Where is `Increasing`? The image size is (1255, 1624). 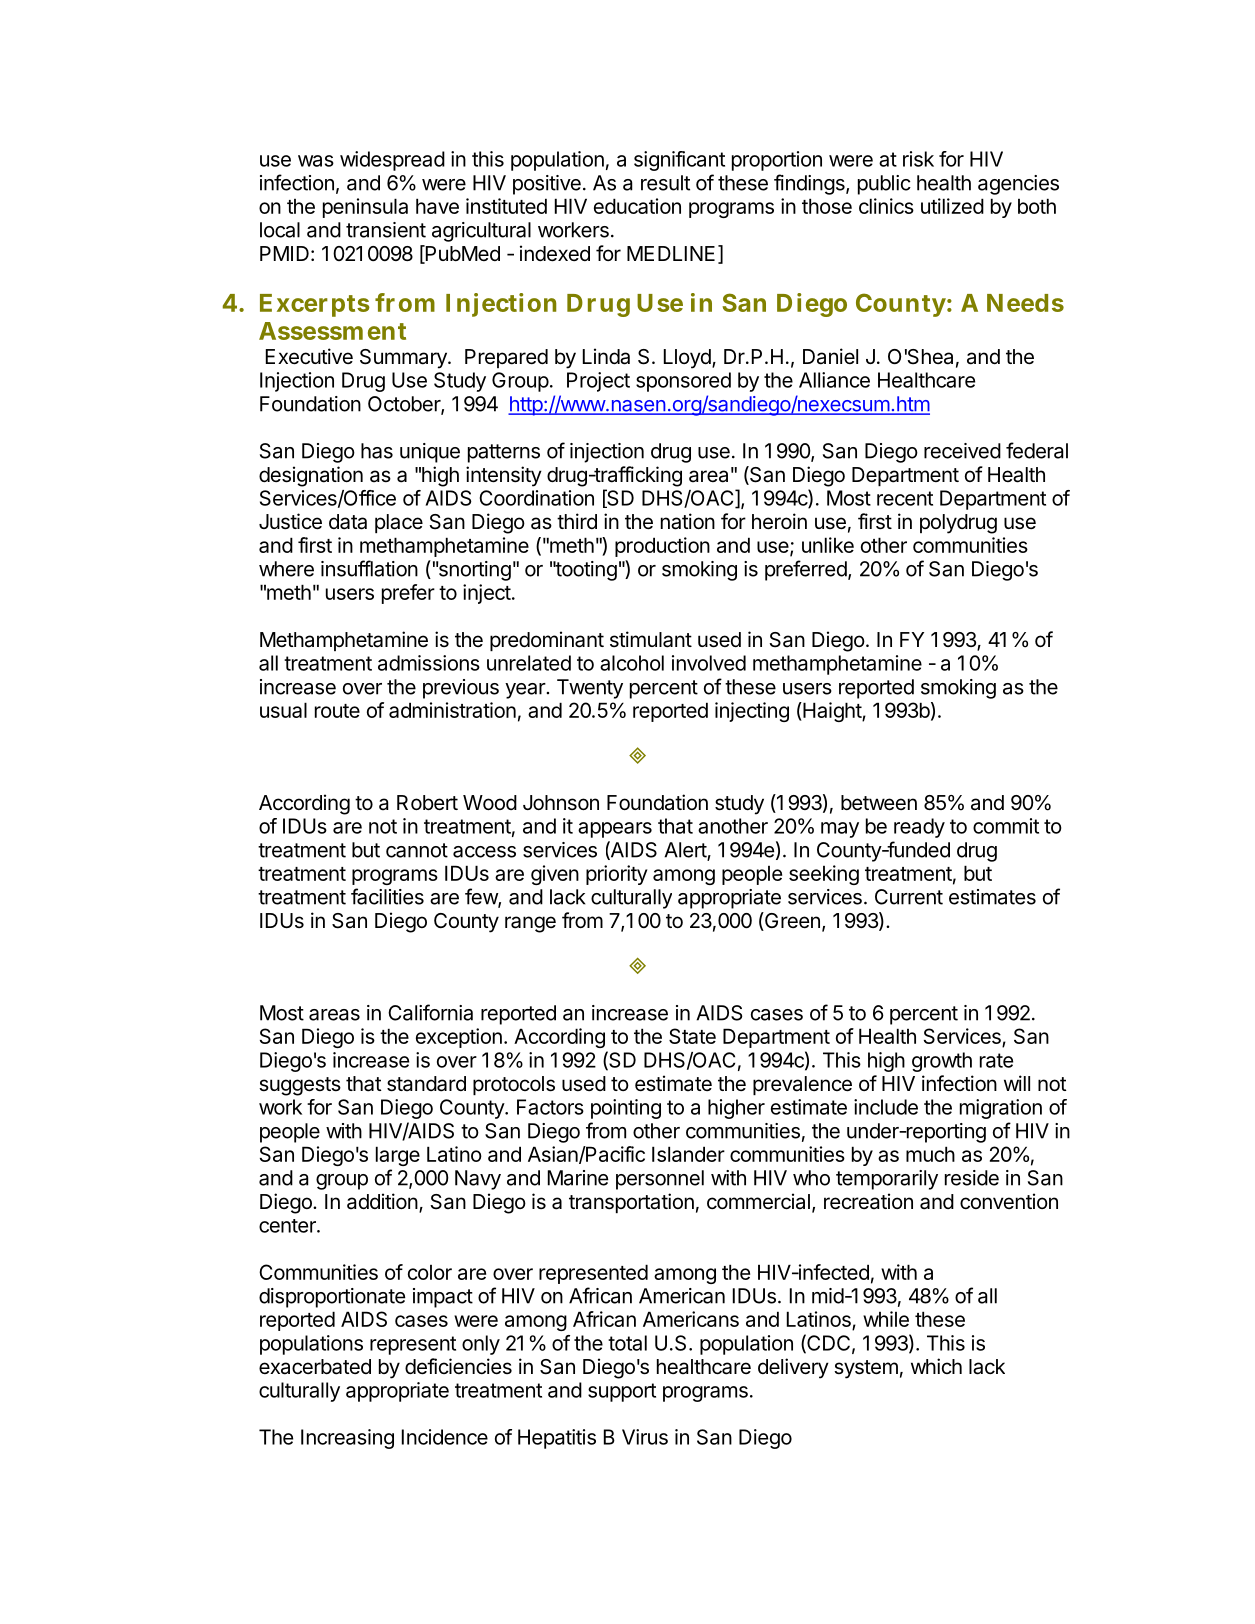
Increasing is located at coordinates (347, 1439).
